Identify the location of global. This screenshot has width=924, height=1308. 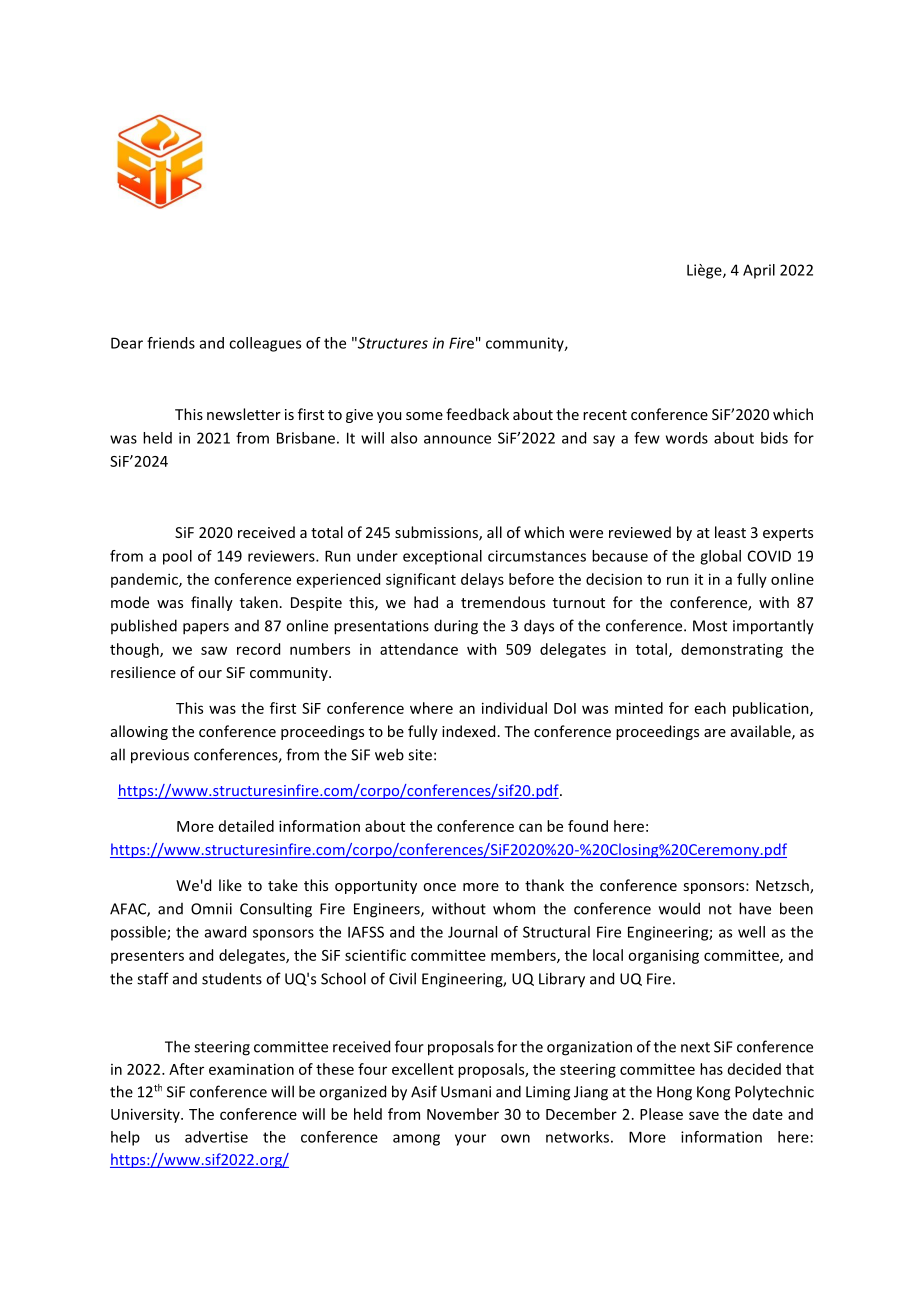
(720, 557).
